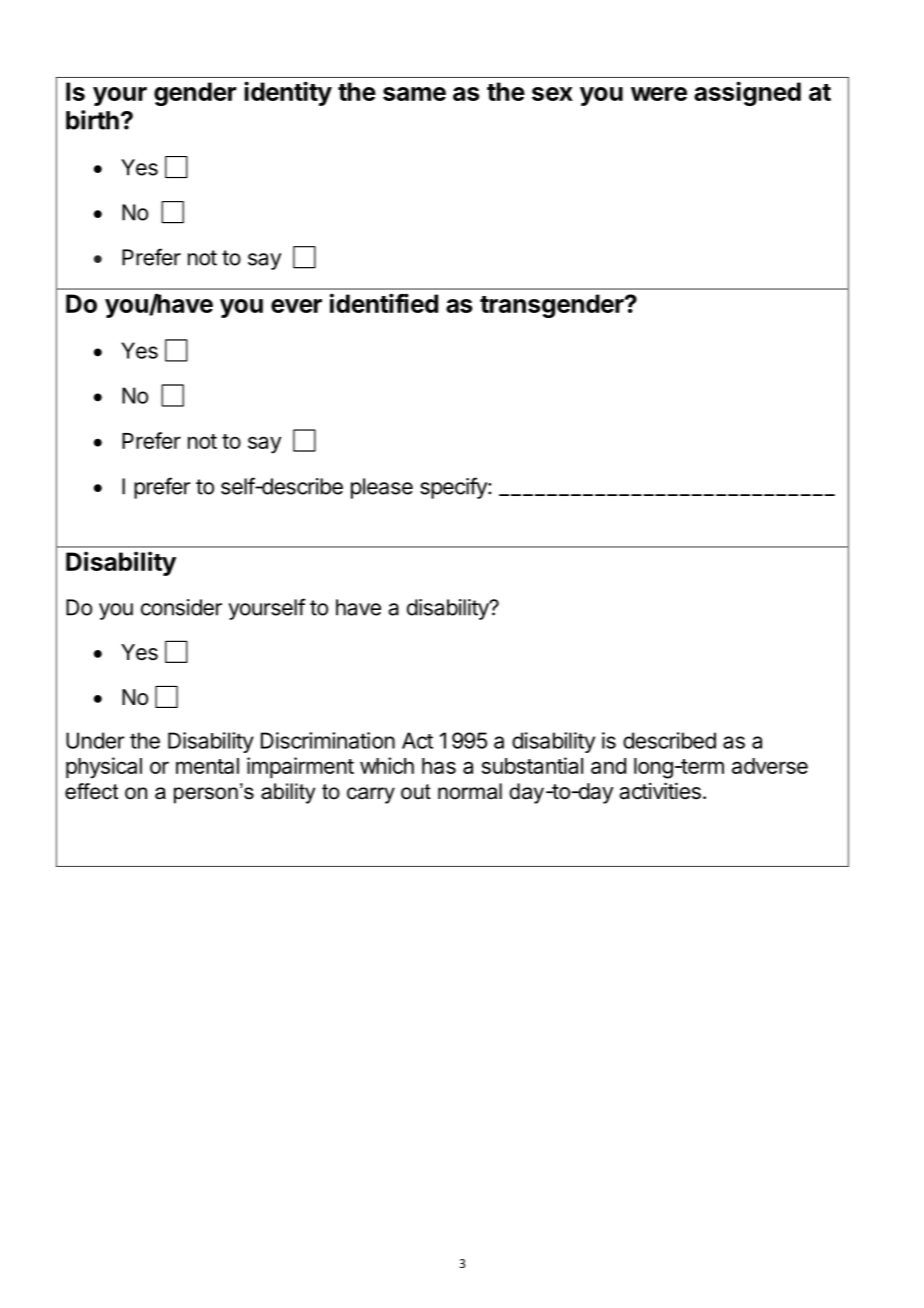 Image resolution: width=924 pixels, height=1308 pixels. Describe the element at coordinates (384, 303) in the image. I see `identified` at that location.
